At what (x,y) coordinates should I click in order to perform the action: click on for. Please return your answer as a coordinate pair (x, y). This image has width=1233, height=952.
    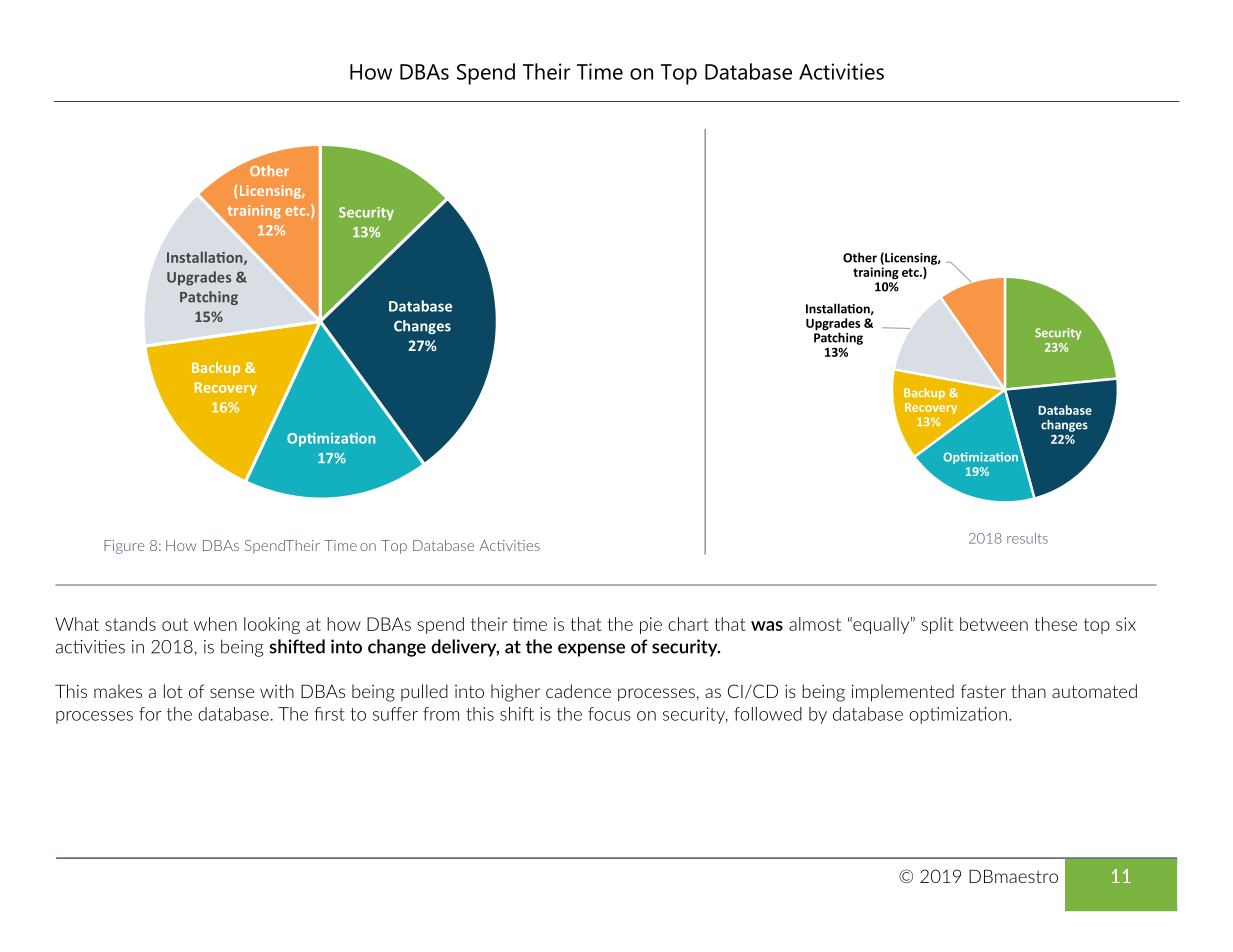
    Looking at the image, I should click on (150, 714).
